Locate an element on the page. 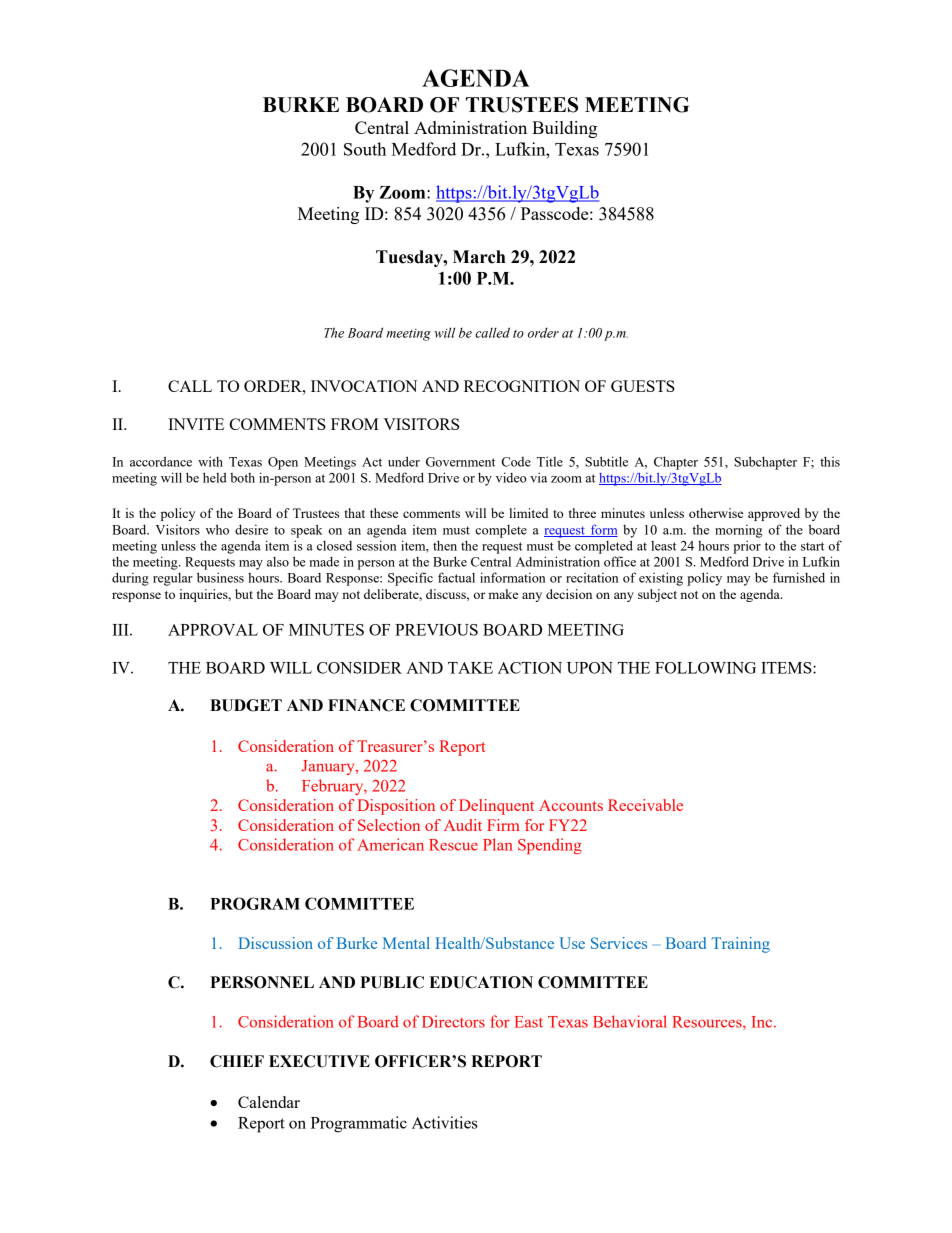 The width and height of the document is (952, 1233). PREVIOUS is located at coordinates (436, 630).
